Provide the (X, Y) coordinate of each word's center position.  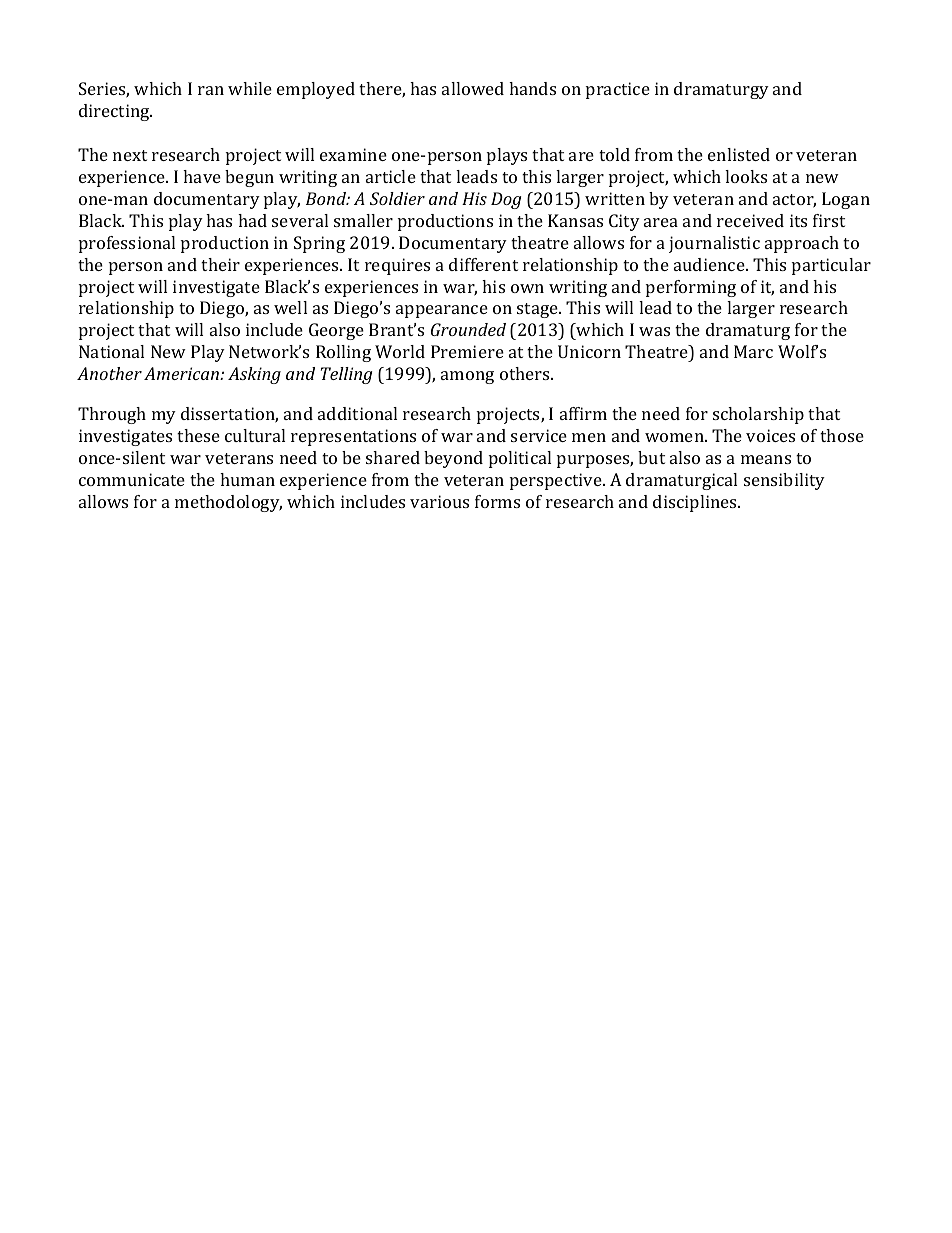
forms (497, 501)
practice (618, 90)
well (290, 307)
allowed (473, 88)
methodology (228, 503)
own (527, 288)
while (250, 88)
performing (691, 288)
